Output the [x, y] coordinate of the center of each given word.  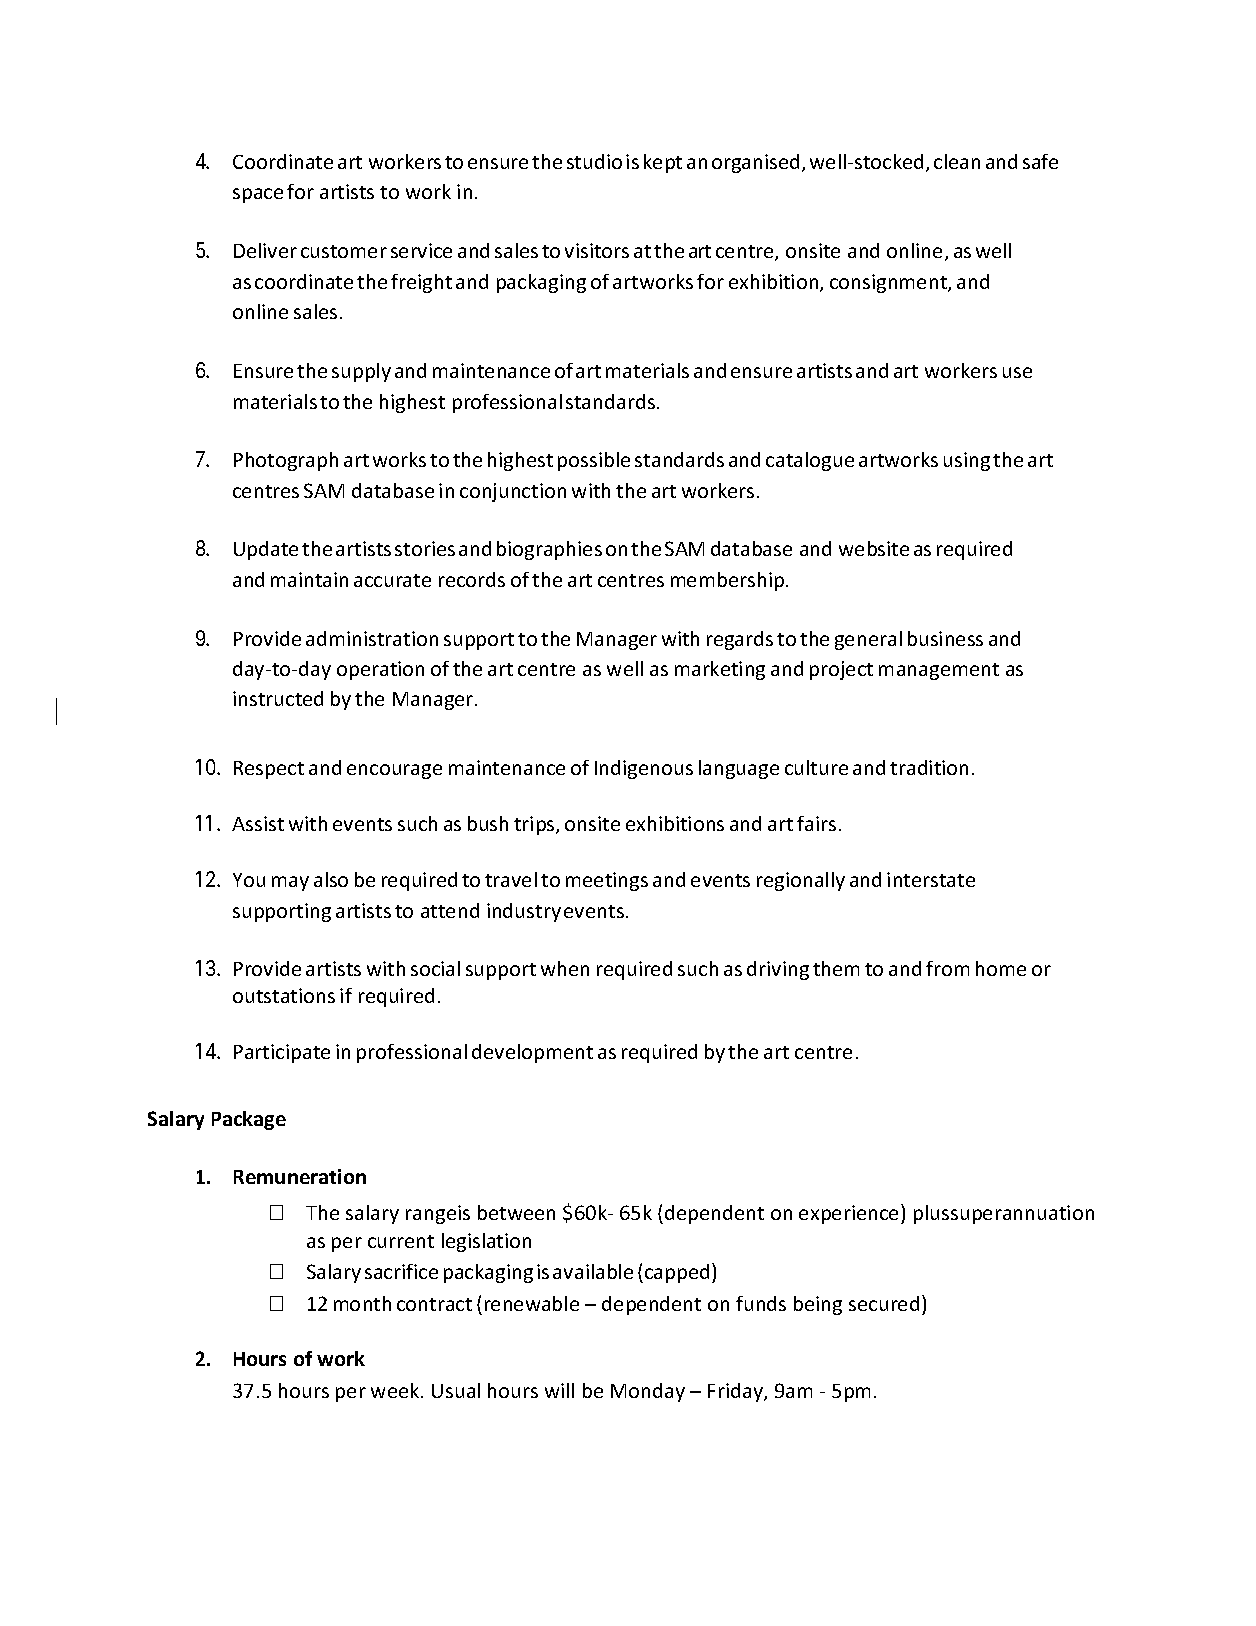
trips [535, 825]
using [967, 461]
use [1017, 372]
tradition [929, 767]
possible [594, 461]
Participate [282, 1053]
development [532, 1053]
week [396, 1390]
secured [884, 1303]
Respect [269, 770]
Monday [648, 1392]
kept [663, 163]
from [947, 968]
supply [361, 372]
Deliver [265, 250]
